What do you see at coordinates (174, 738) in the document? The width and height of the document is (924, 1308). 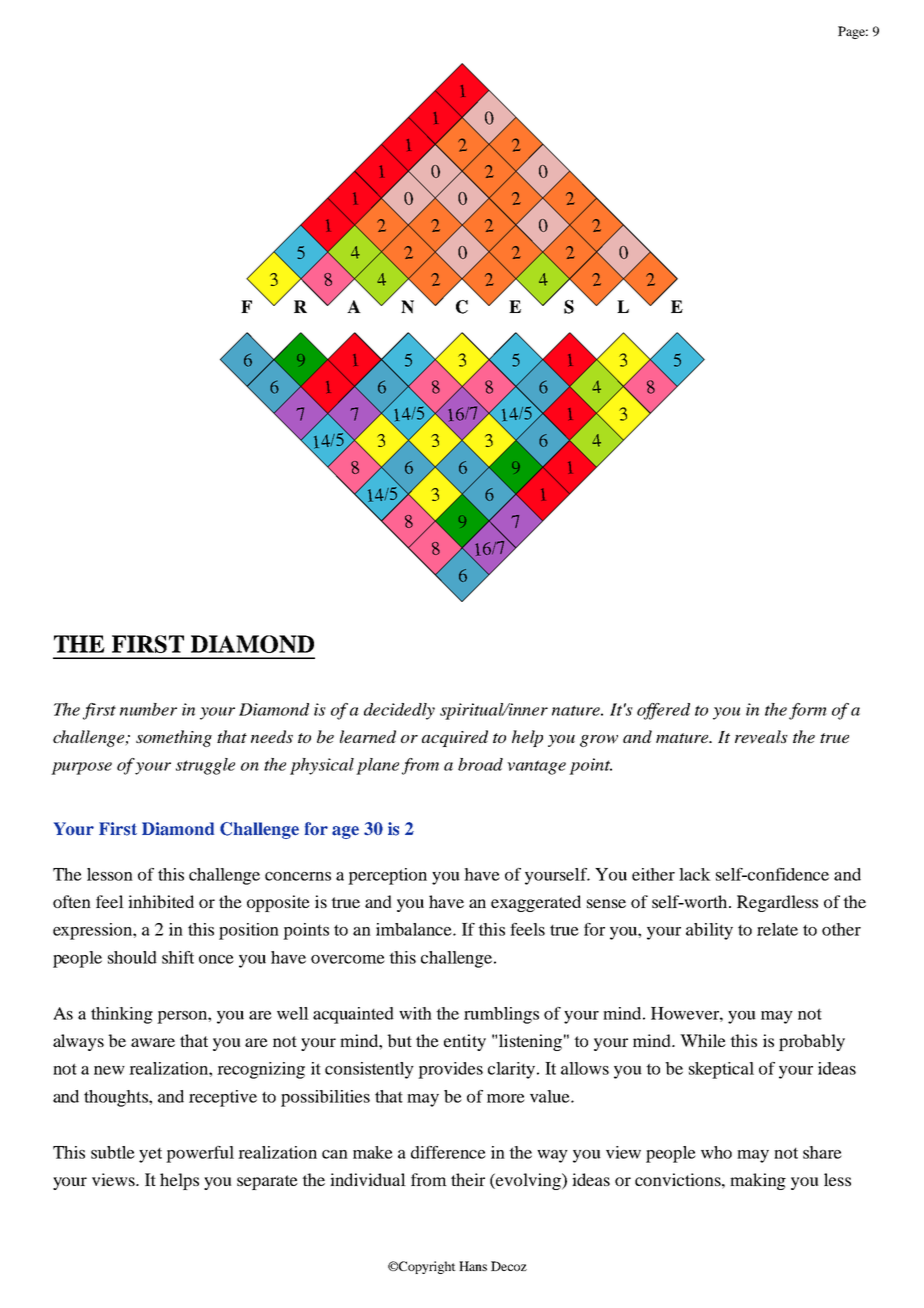 I see `something` at bounding box center [174, 738].
